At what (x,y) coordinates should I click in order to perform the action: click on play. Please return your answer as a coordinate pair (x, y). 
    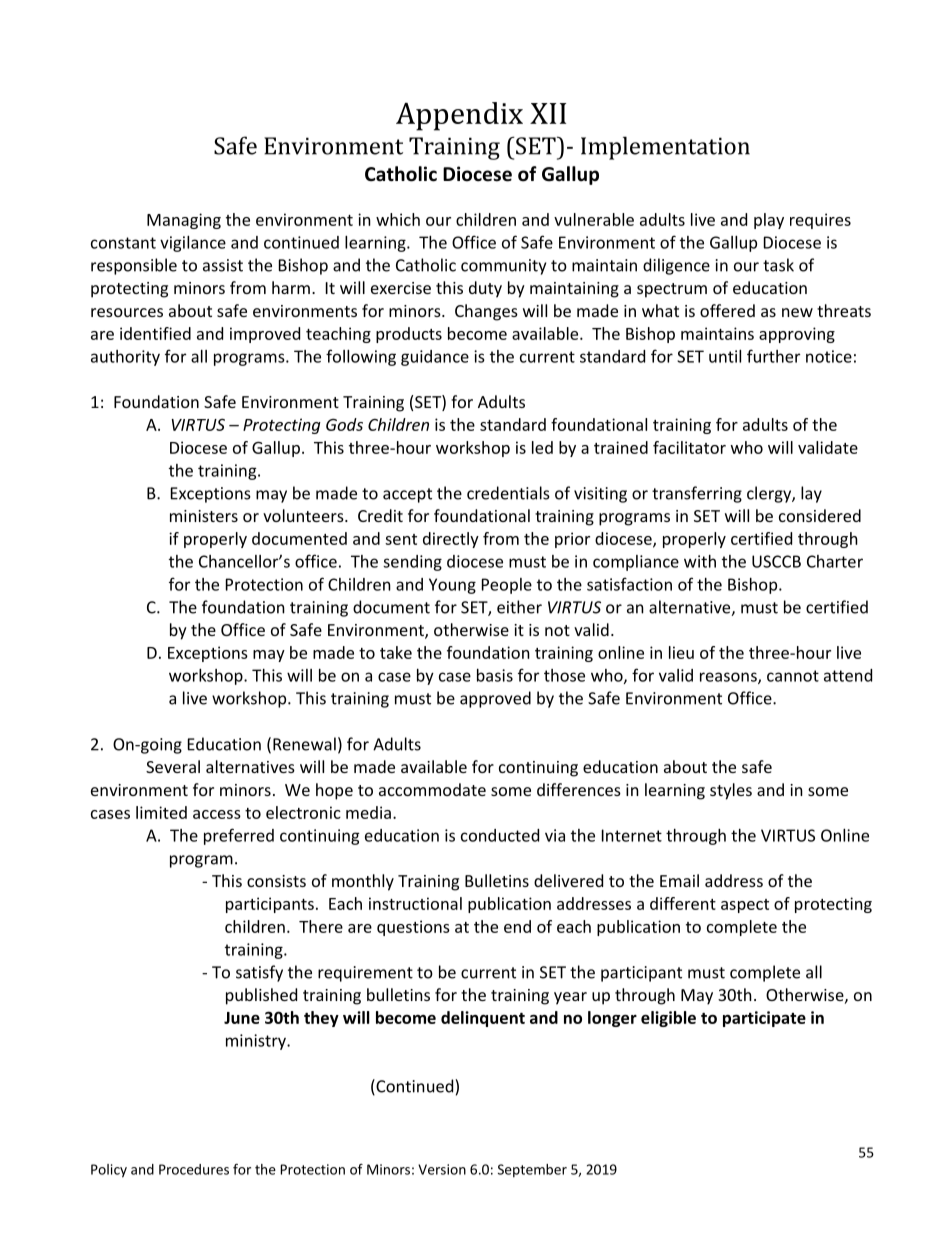
    Looking at the image, I should click on (769, 221).
